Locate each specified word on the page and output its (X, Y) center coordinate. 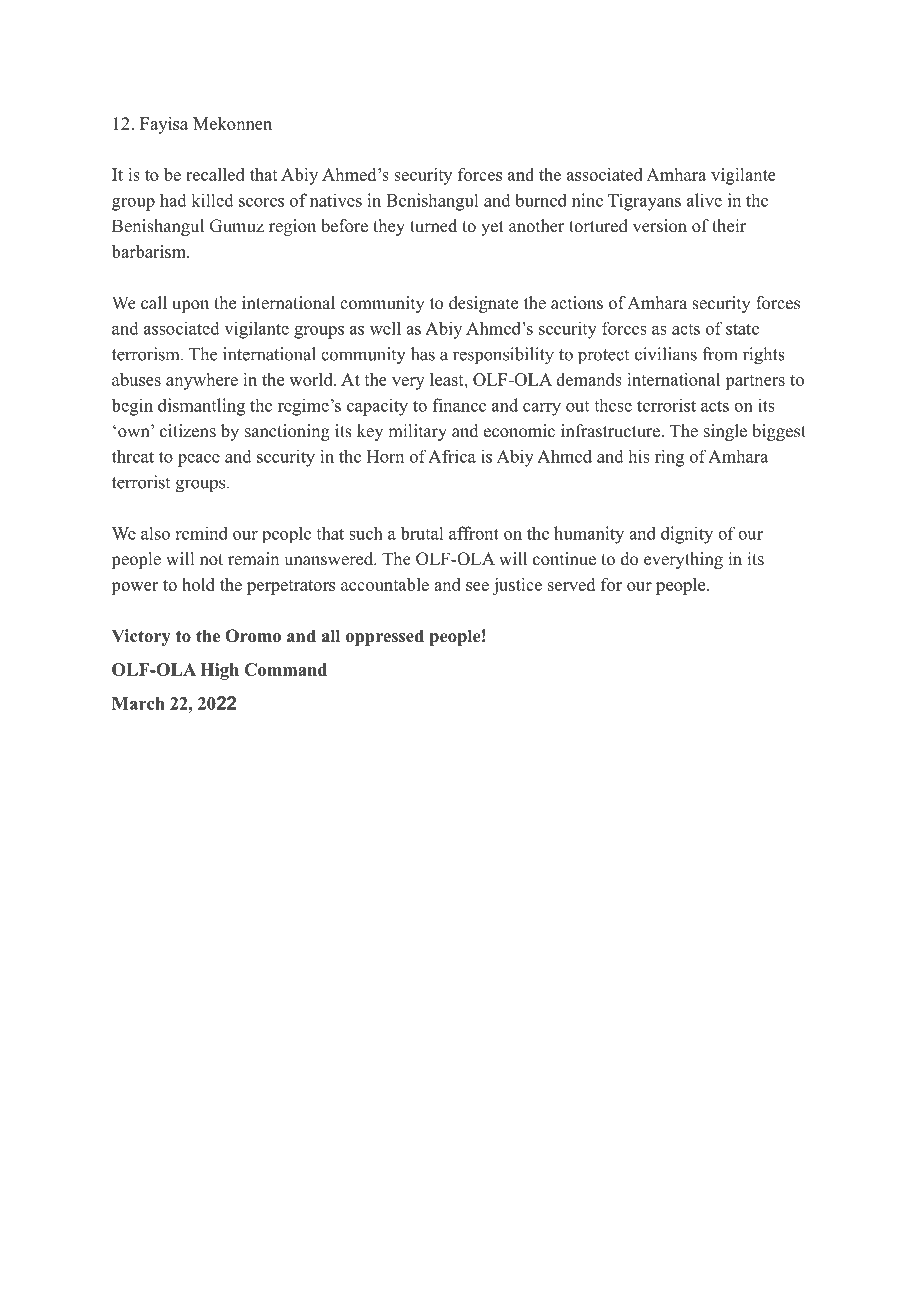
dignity (687, 535)
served (571, 584)
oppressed (385, 637)
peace (199, 460)
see (477, 586)
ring (669, 458)
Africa (452, 456)
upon (190, 306)
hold (198, 584)
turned (433, 226)
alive (704, 200)
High (219, 671)
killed (212, 200)
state (742, 329)
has (423, 354)
